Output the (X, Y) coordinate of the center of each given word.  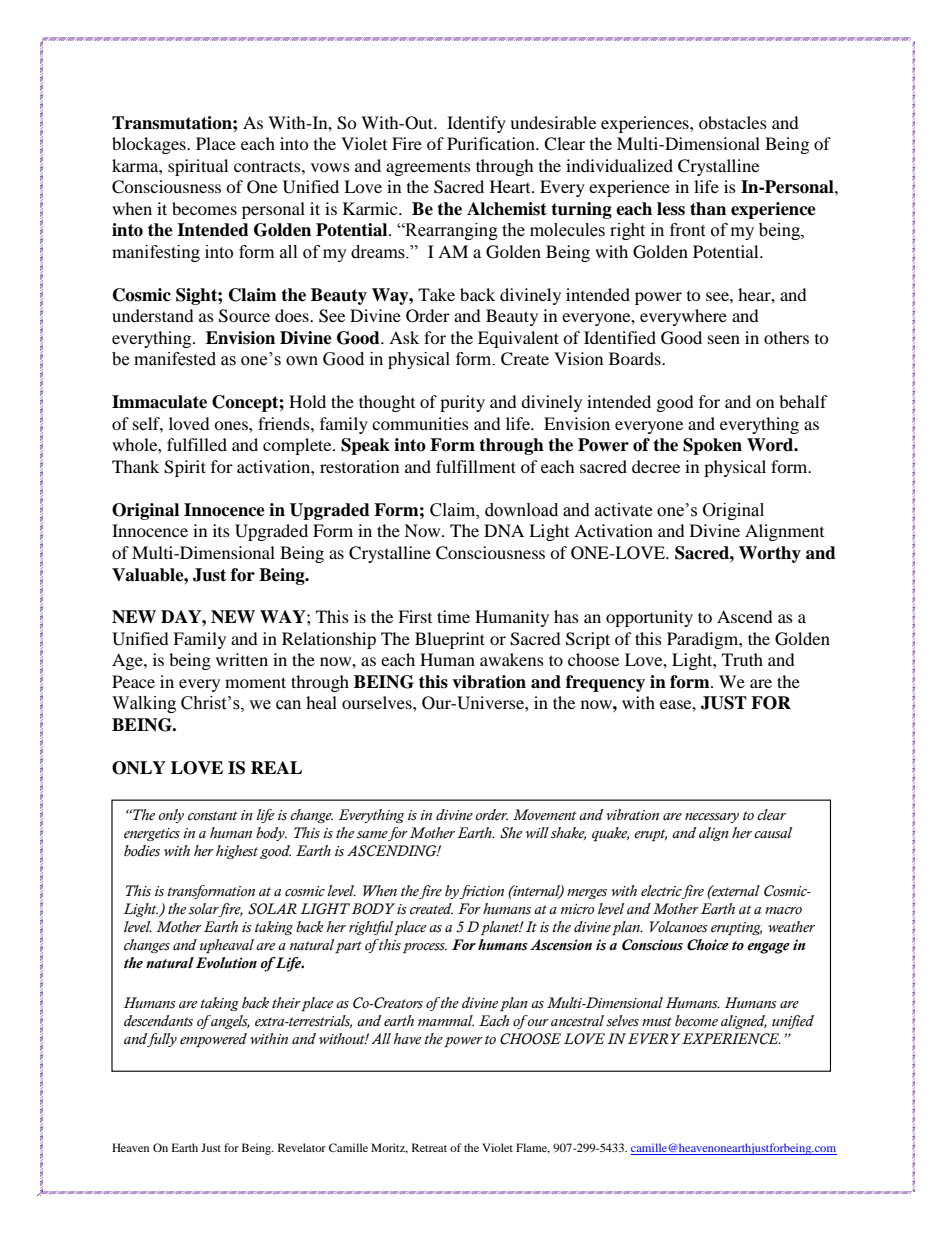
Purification (492, 143)
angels (229, 1022)
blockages (150, 145)
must (657, 1022)
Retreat (429, 1147)
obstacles (733, 122)
